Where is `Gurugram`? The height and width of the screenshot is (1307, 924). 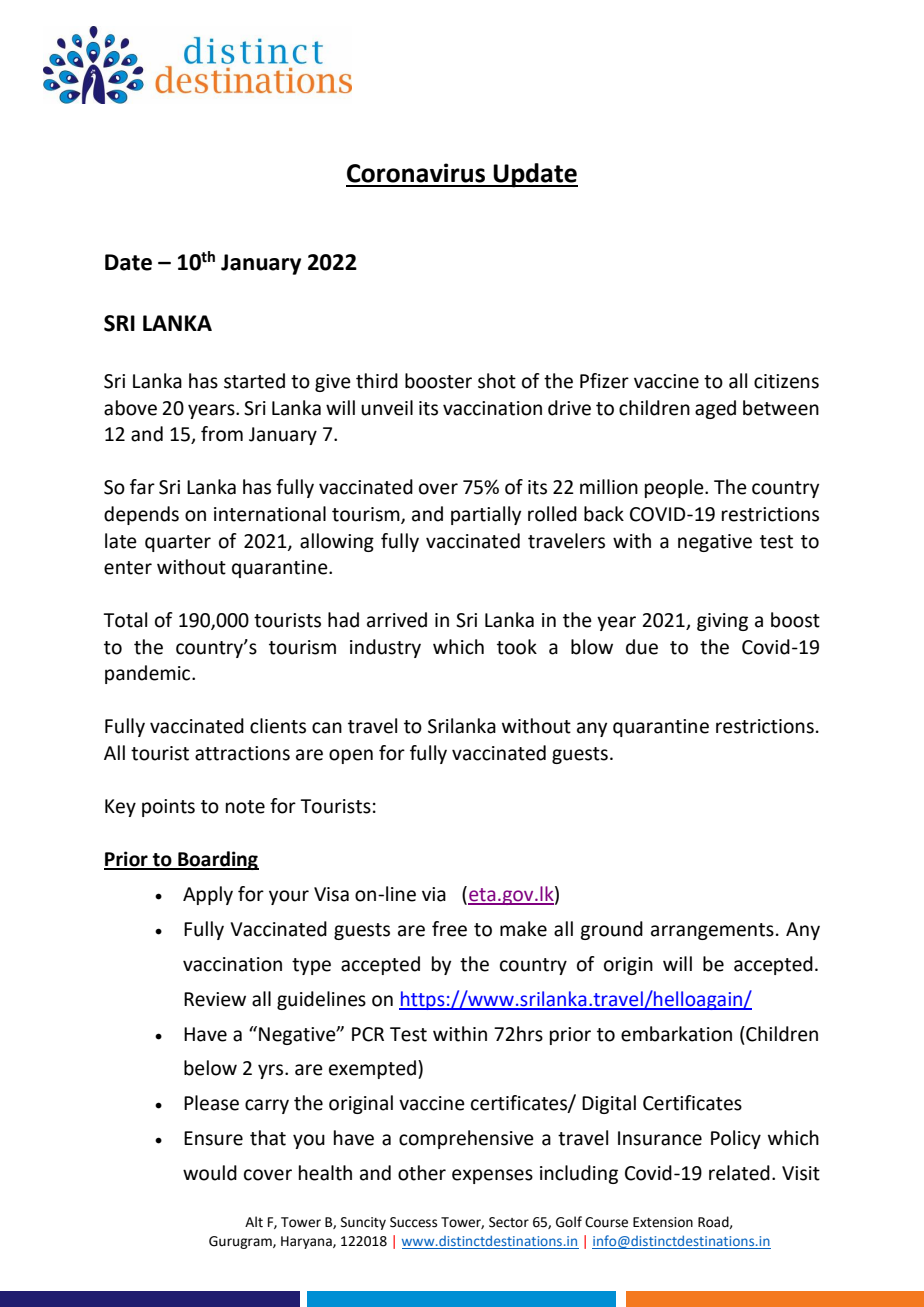
Gurugram is located at coordinates (241, 1242).
